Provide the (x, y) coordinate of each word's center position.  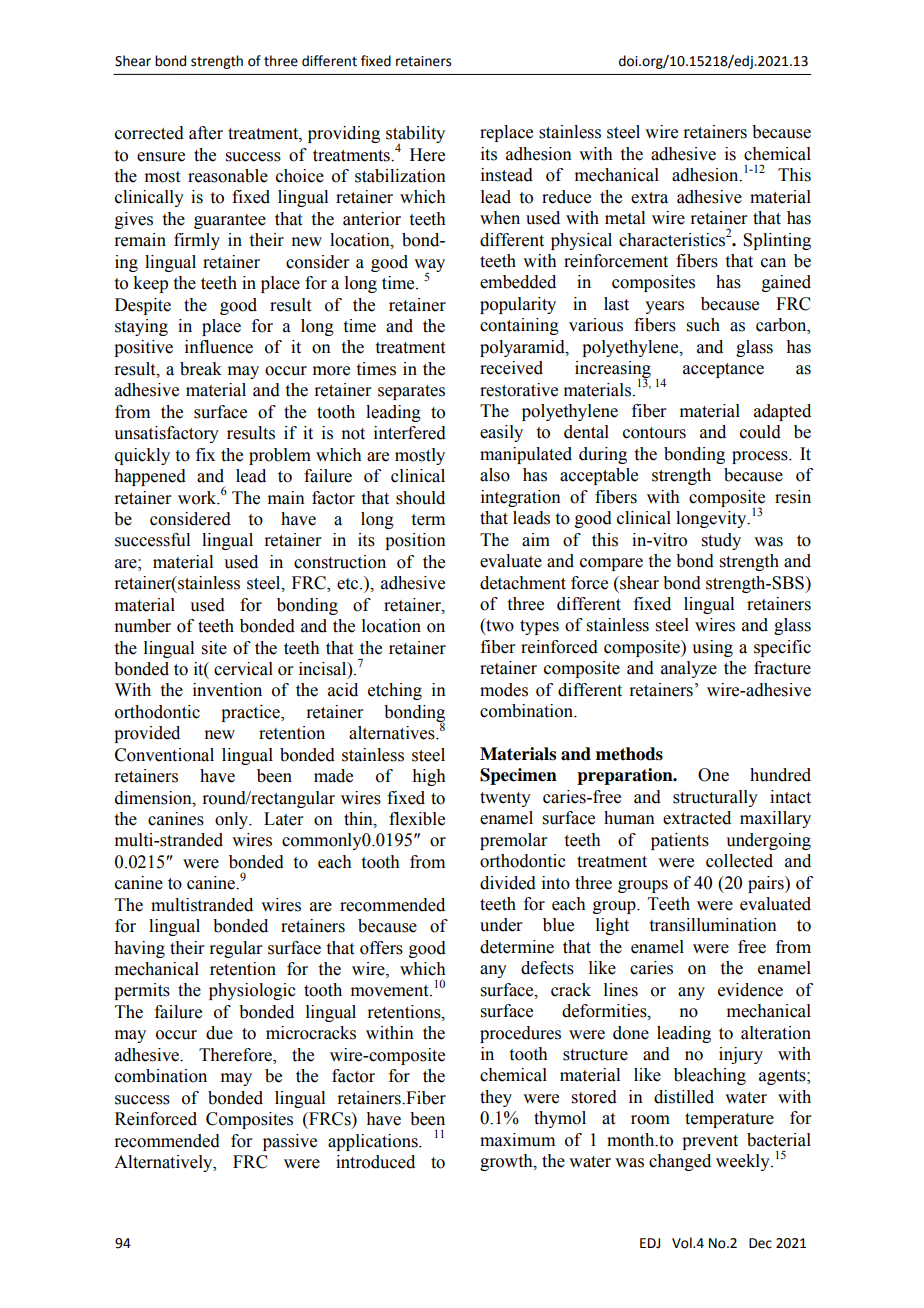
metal (625, 218)
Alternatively (164, 1163)
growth (507, 1162)
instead (507, 175)
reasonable (228, 176)
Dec (760, 1243)
